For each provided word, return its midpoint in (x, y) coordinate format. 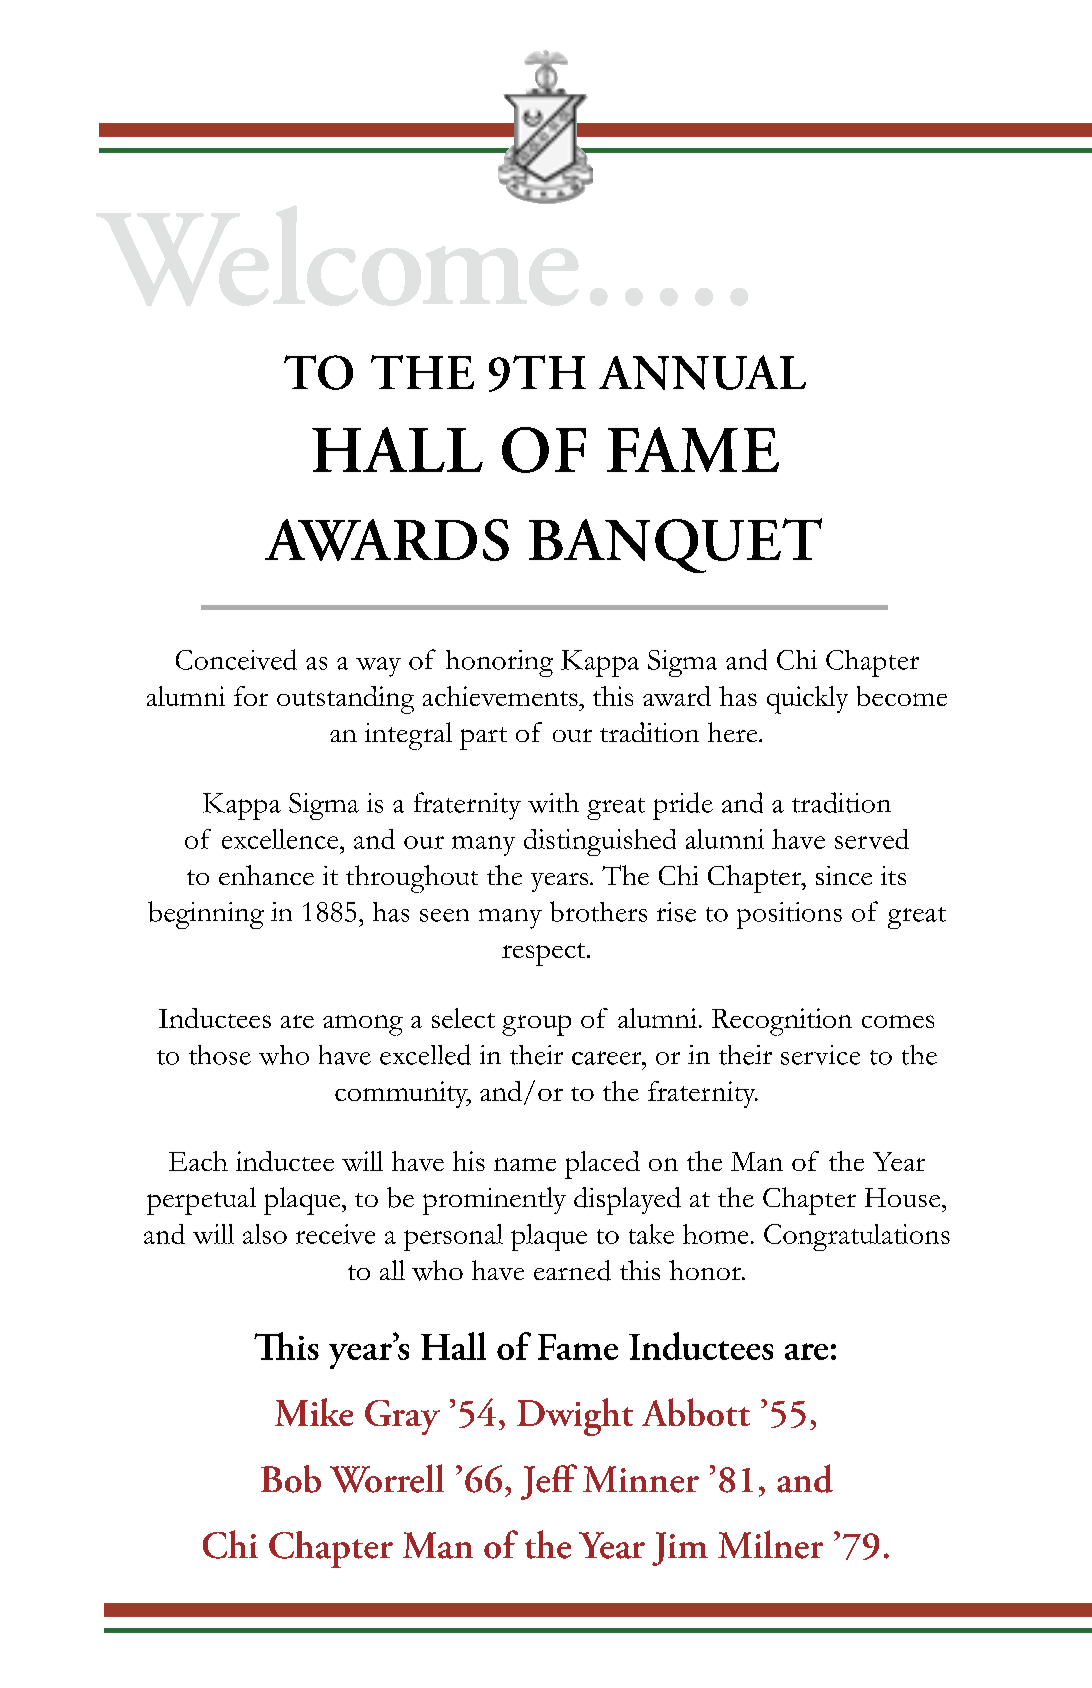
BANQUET (675, 545)
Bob (291, 1479)
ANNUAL (702, 372)
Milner (770, 1544)
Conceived (236, 659)
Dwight (575, 1417)
